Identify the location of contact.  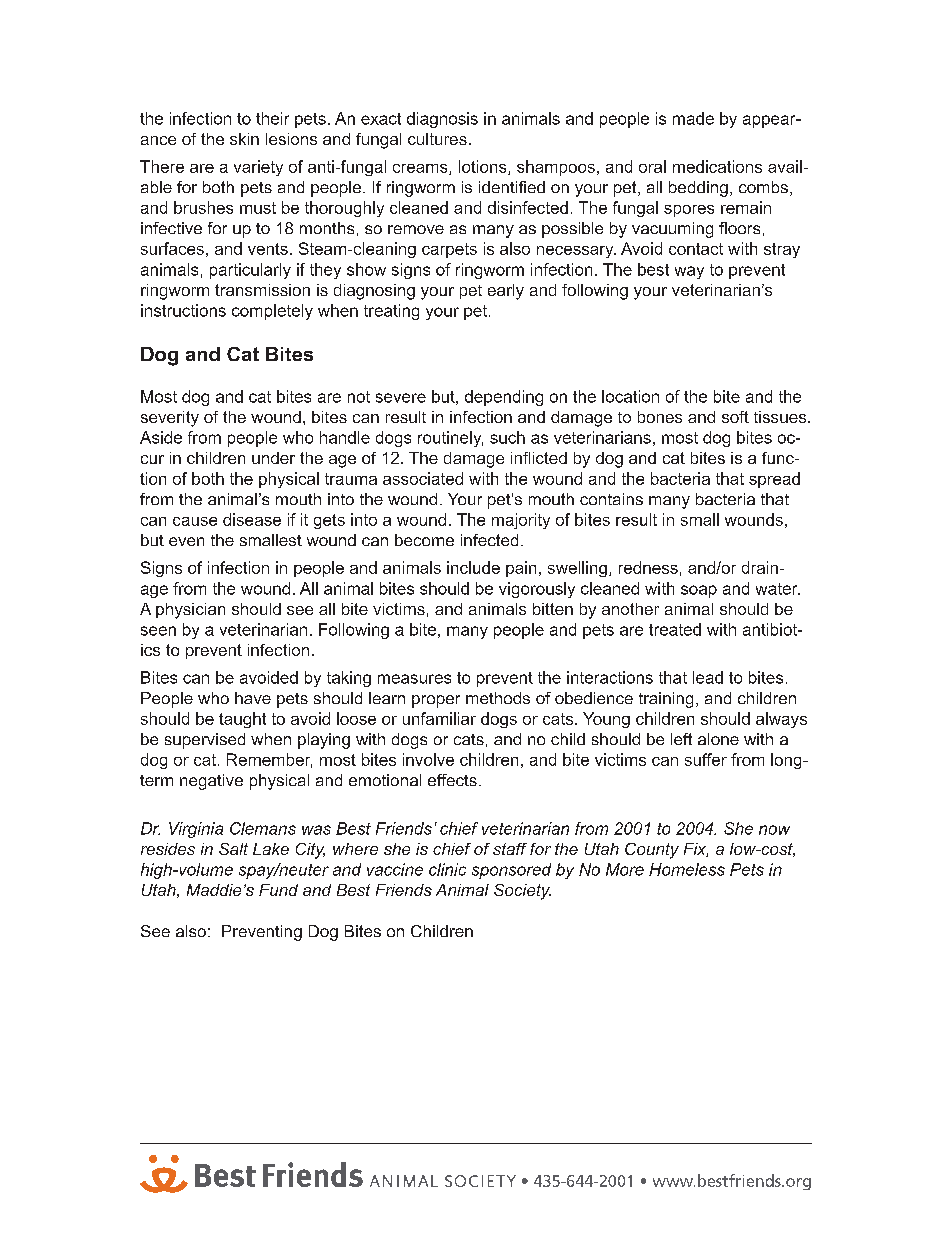
(696, 249).
